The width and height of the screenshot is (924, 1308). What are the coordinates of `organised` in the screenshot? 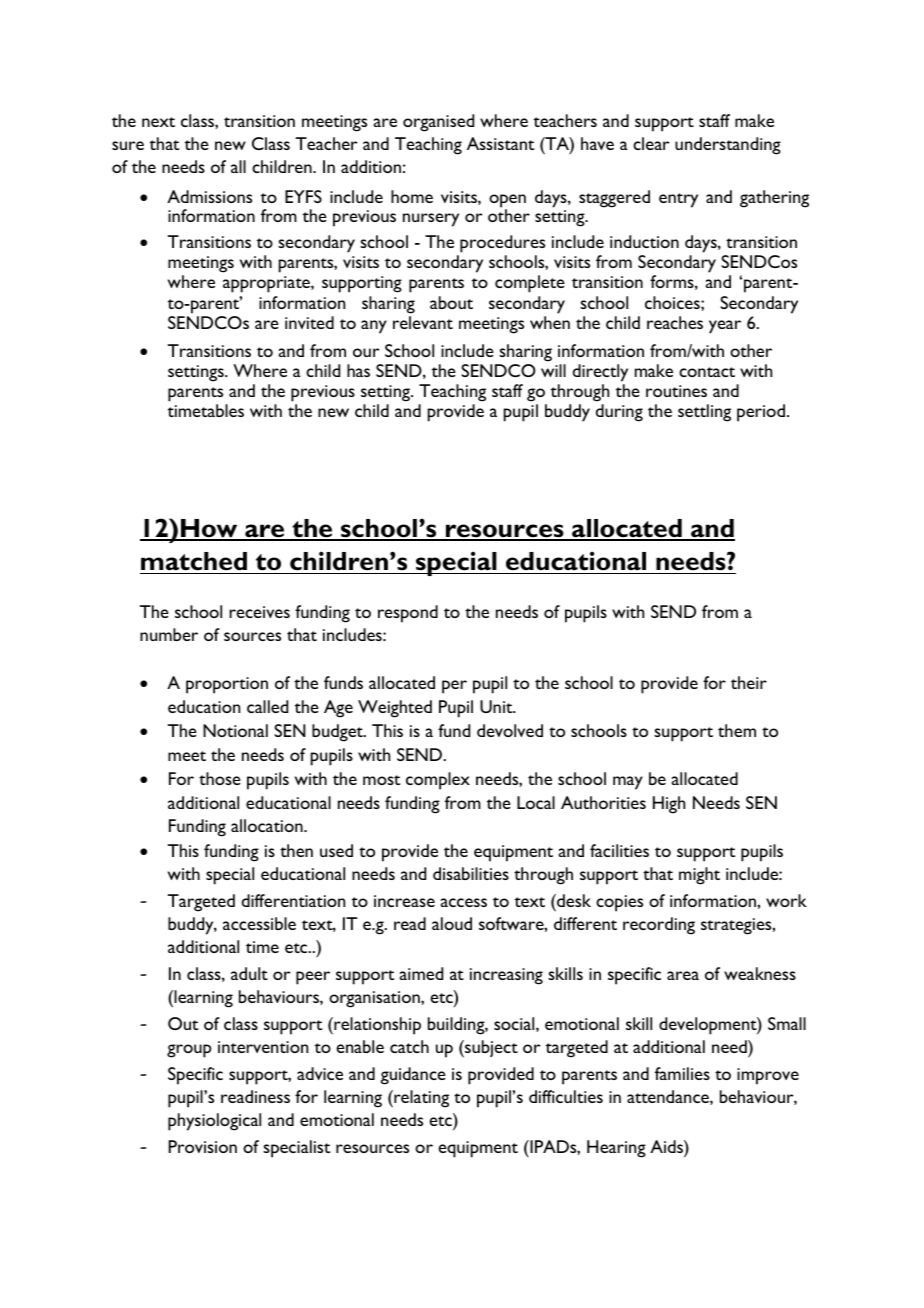 It's located at (438, 123).
